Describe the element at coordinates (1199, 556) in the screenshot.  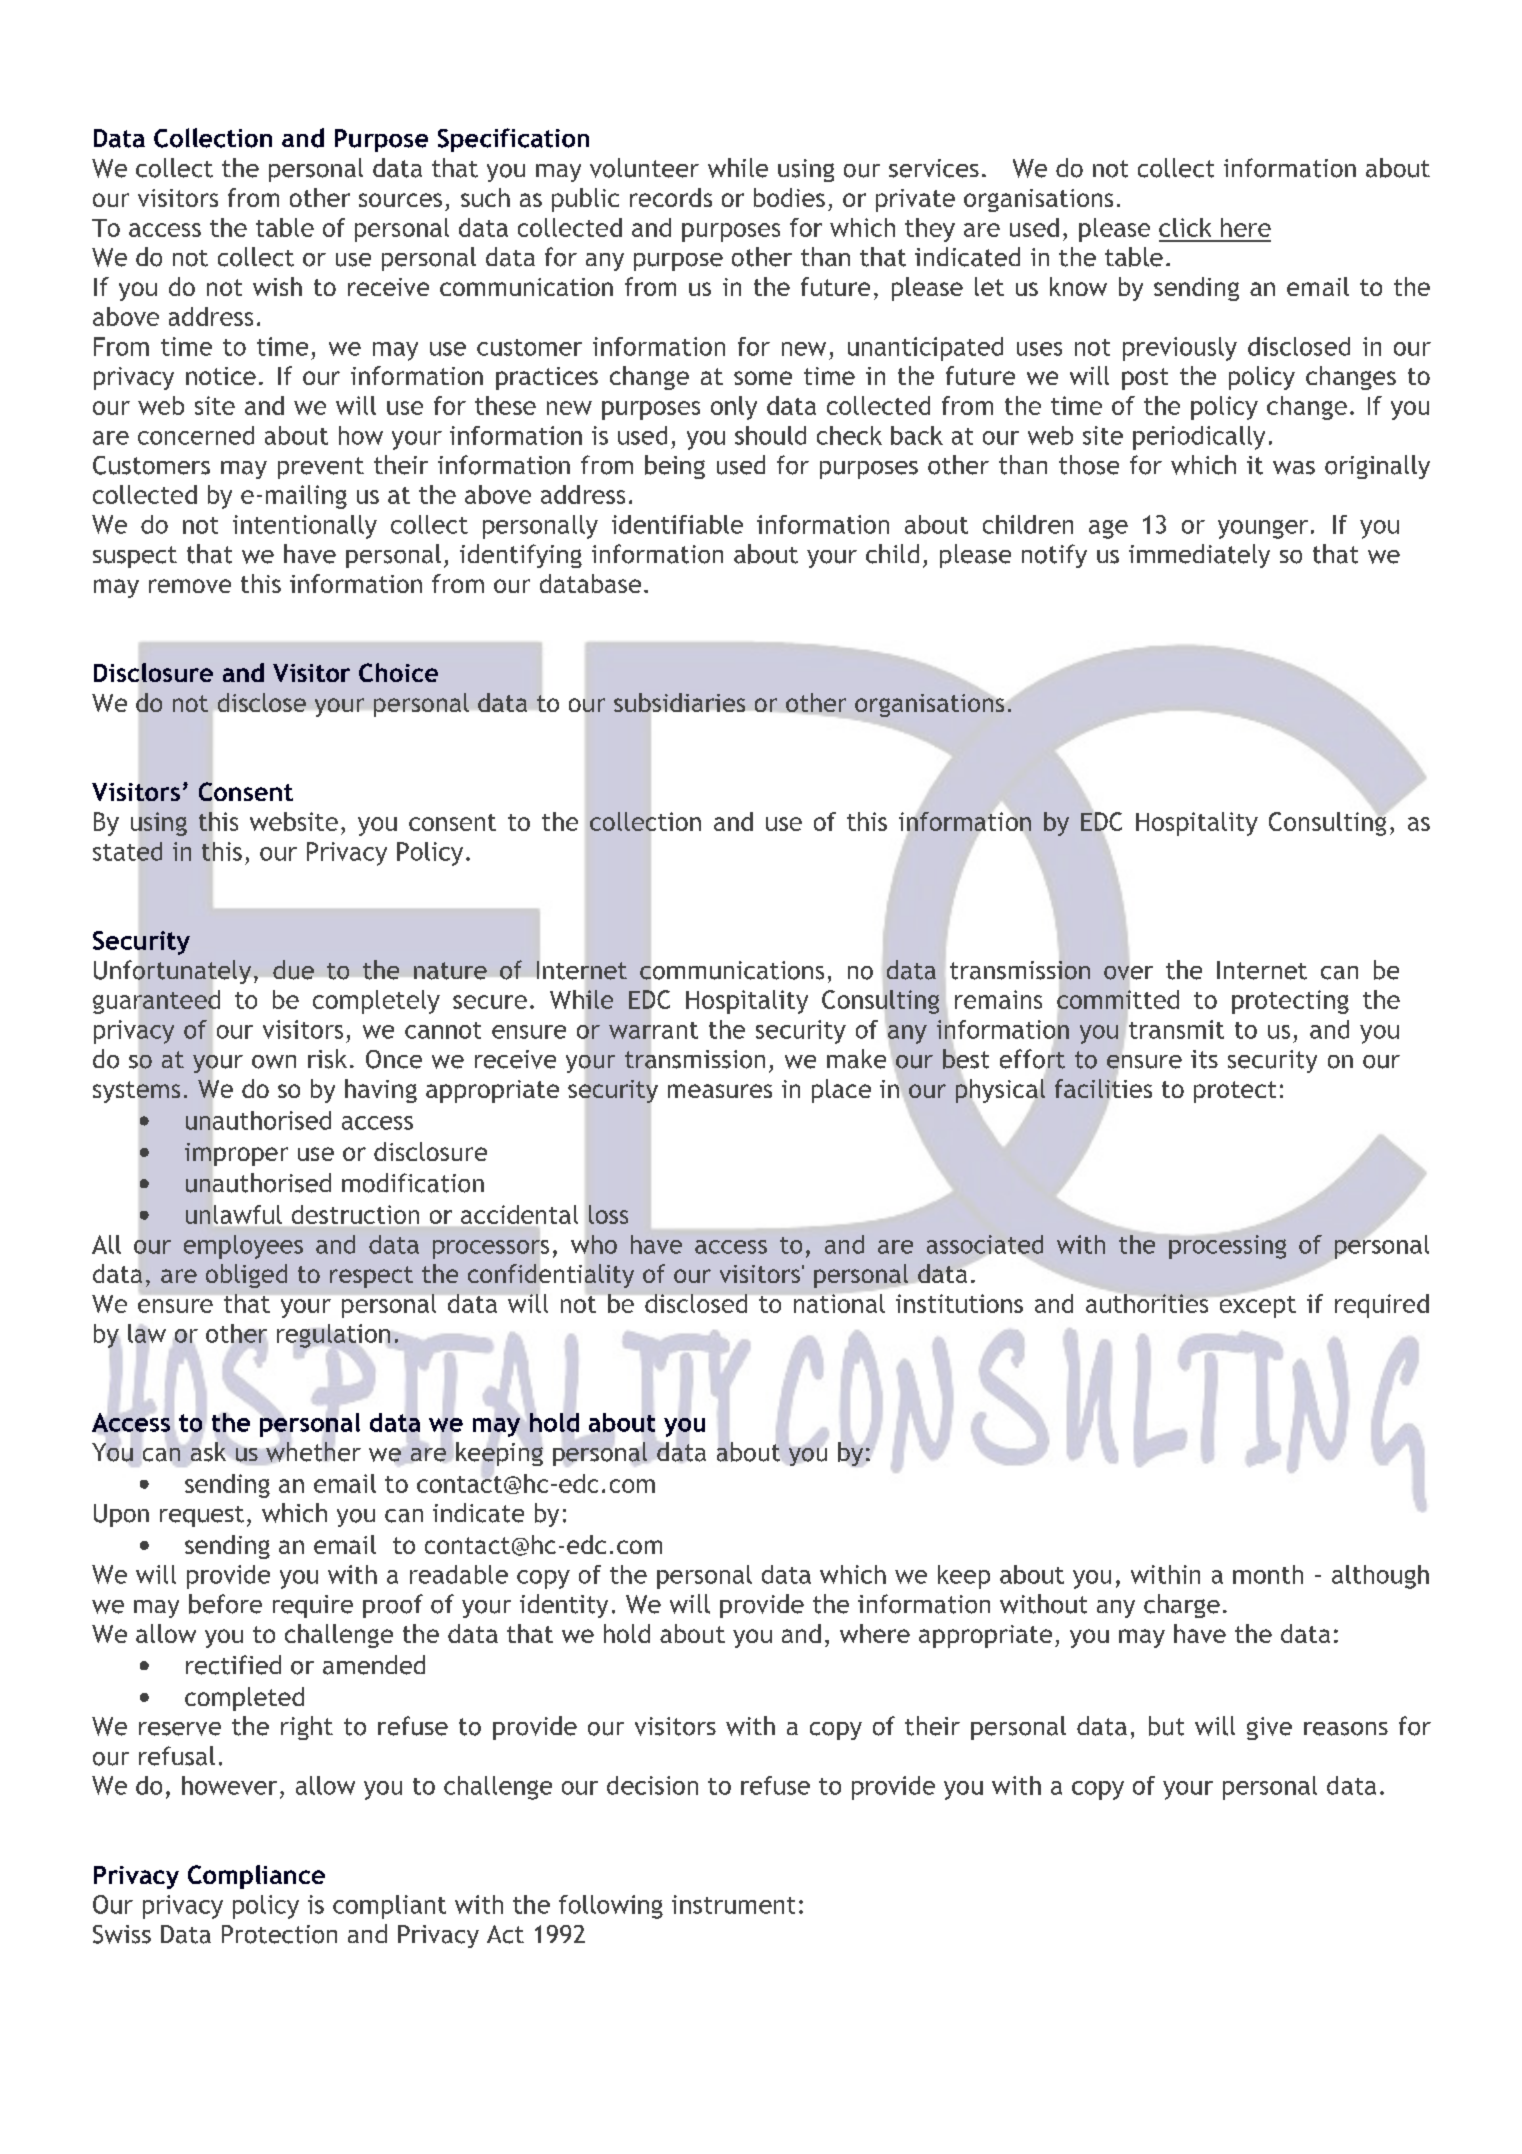
I see `immediately` at that location.
